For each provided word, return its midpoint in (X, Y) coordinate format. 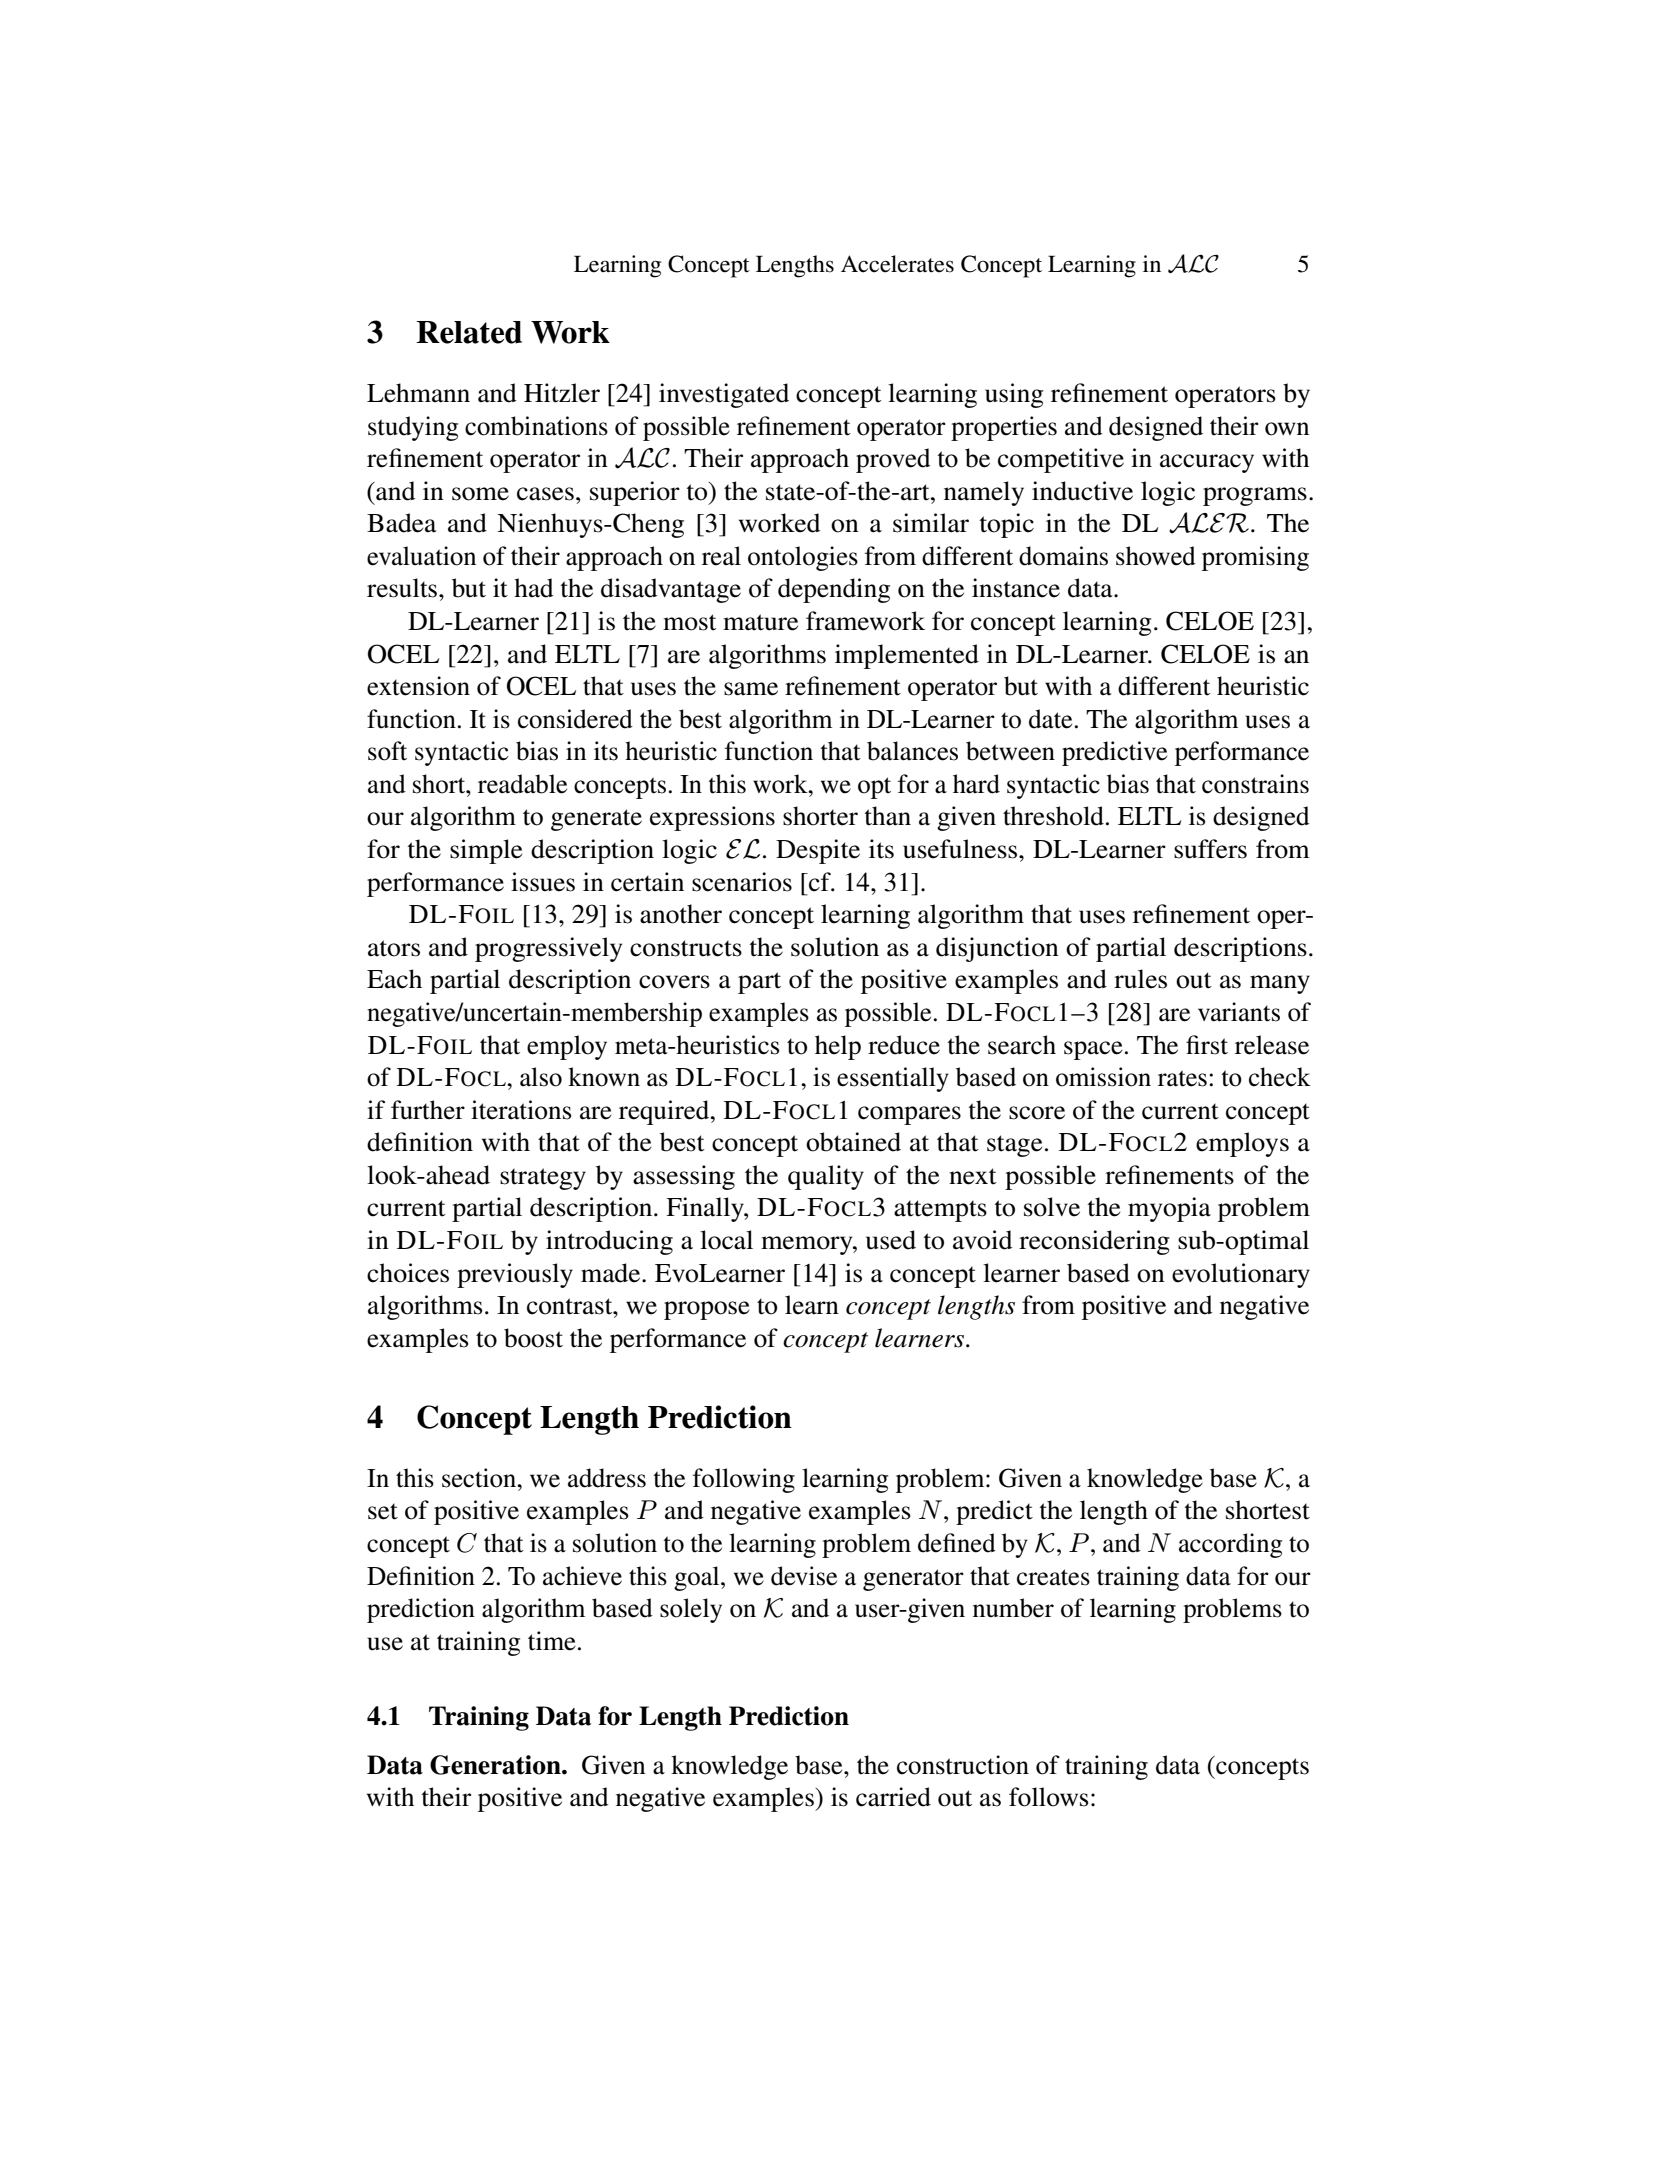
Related (469, 332)
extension (418, 686)
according (1230, 1545)
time (552, 1641)
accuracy (1207, 463)
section (480, 1478)
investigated (724, 395)
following (744, 1480)
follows (1049, 1797)
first (1207, 1045)
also (541, 1077)
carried (893, 1797)
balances (912, 751)
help (838, 1047)
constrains (1255, 784)
